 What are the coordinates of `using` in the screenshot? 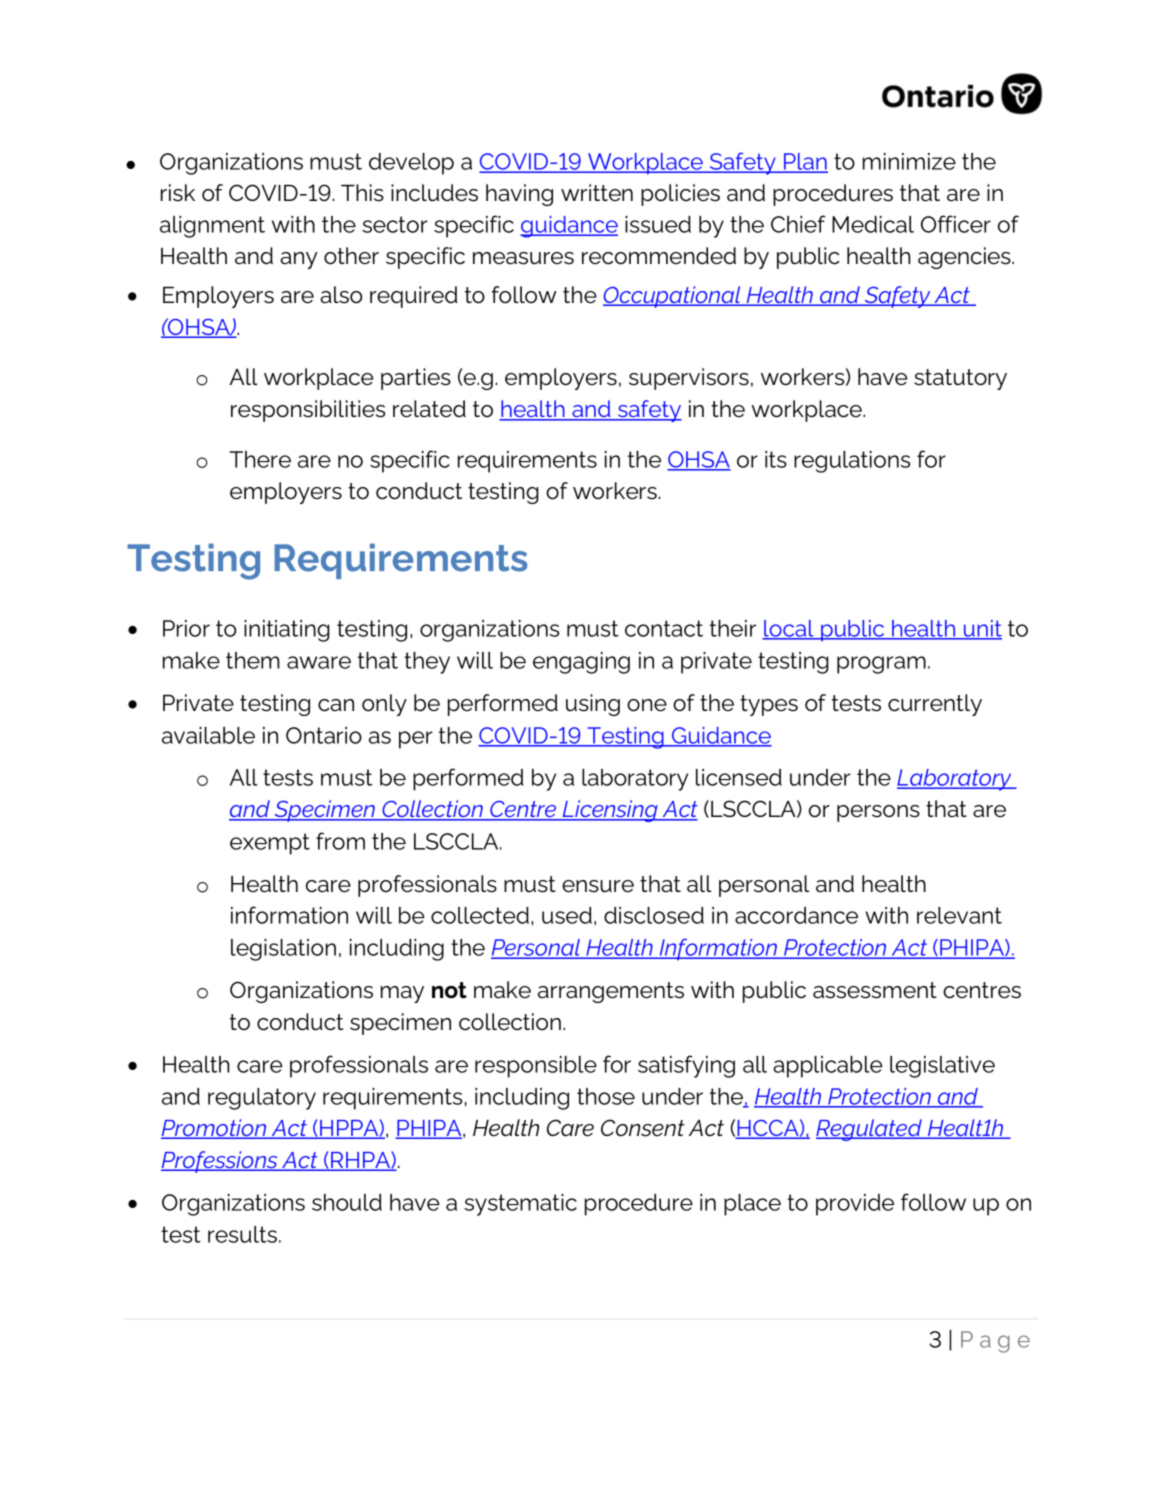 It's located at (593, 705).
